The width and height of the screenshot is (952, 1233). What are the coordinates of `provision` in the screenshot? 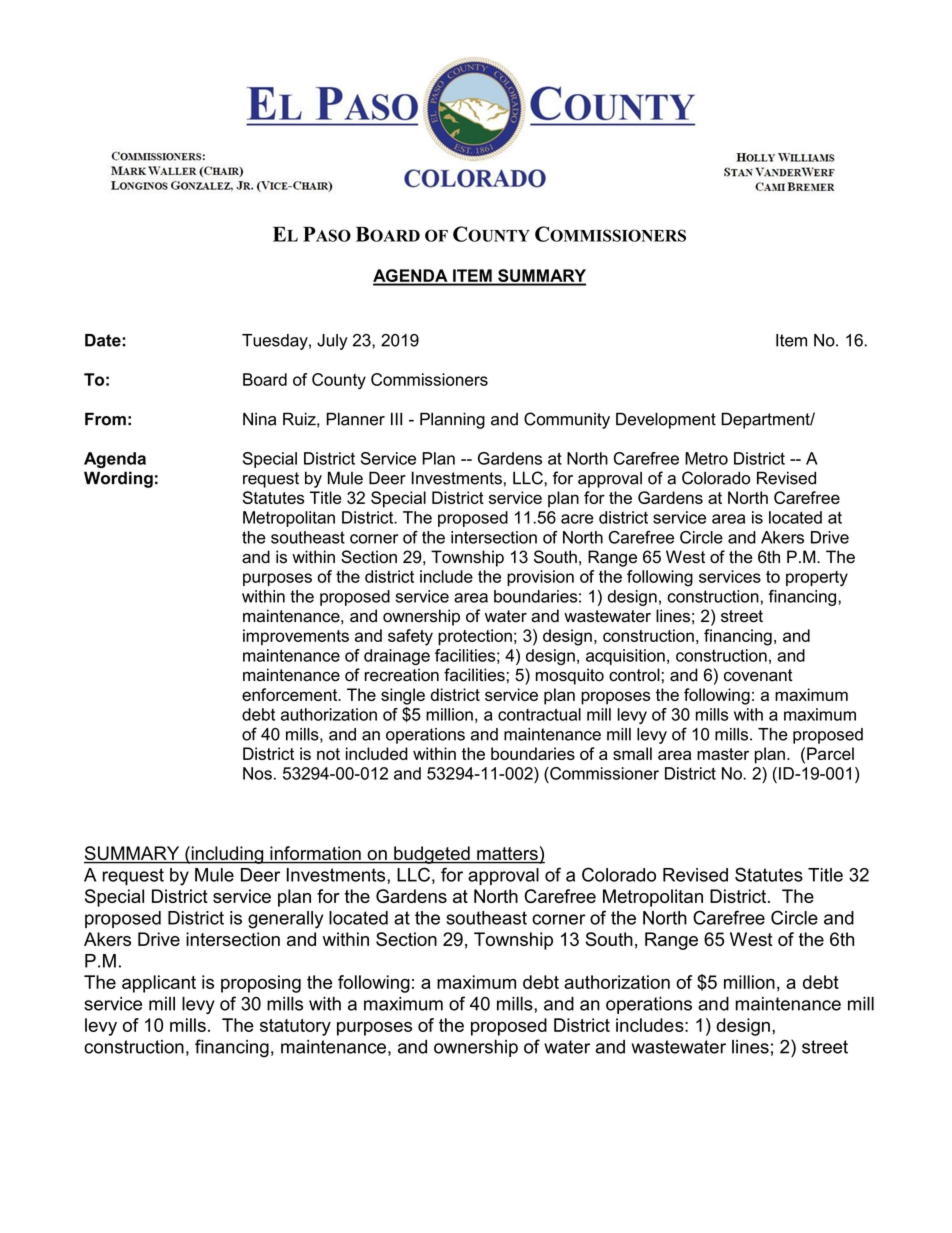 It's located at (540, 578).
